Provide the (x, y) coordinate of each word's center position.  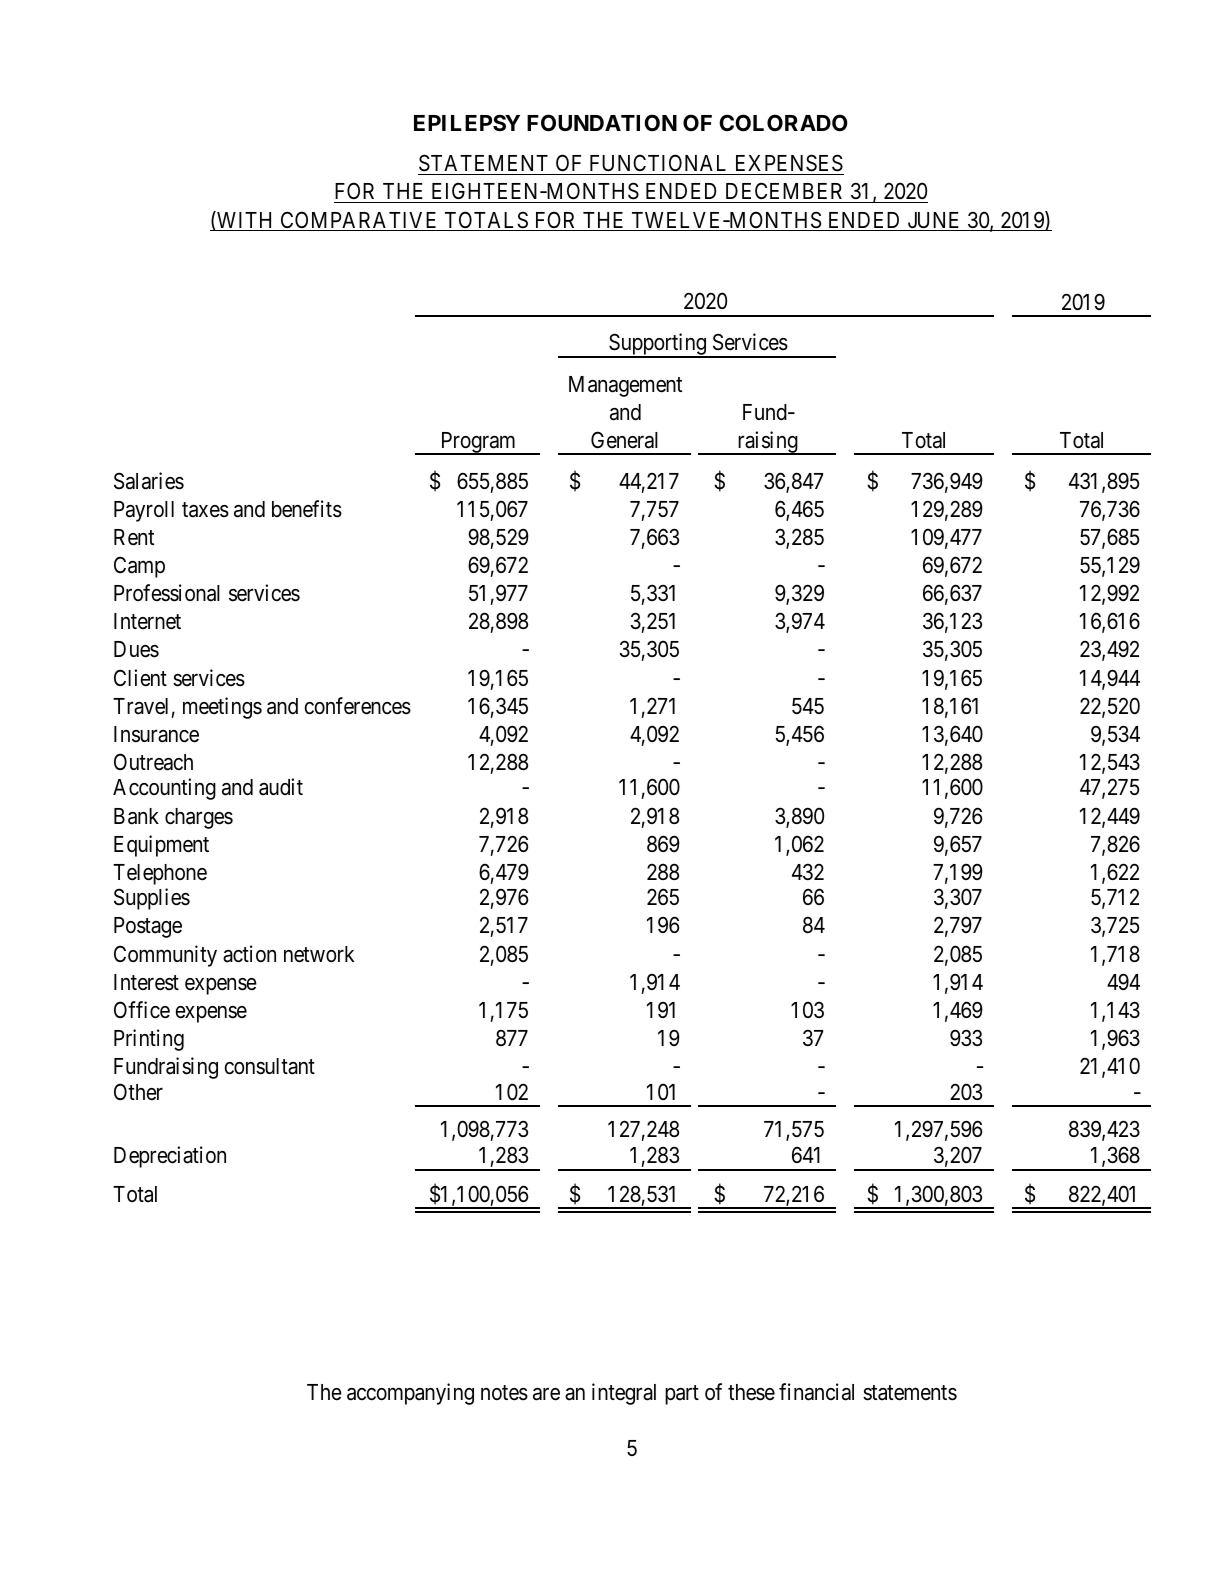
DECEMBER (785, 193)
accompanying (410, 1394)
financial (816, 1392)
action (249, 954)
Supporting (657, 345)
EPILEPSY (467, 122)
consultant (270, 1066)
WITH (245, 221)
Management (625, 386)
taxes (205, 510)
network (319, 954)
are (546, 1394)
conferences (358, 706)
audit (281, 787)
